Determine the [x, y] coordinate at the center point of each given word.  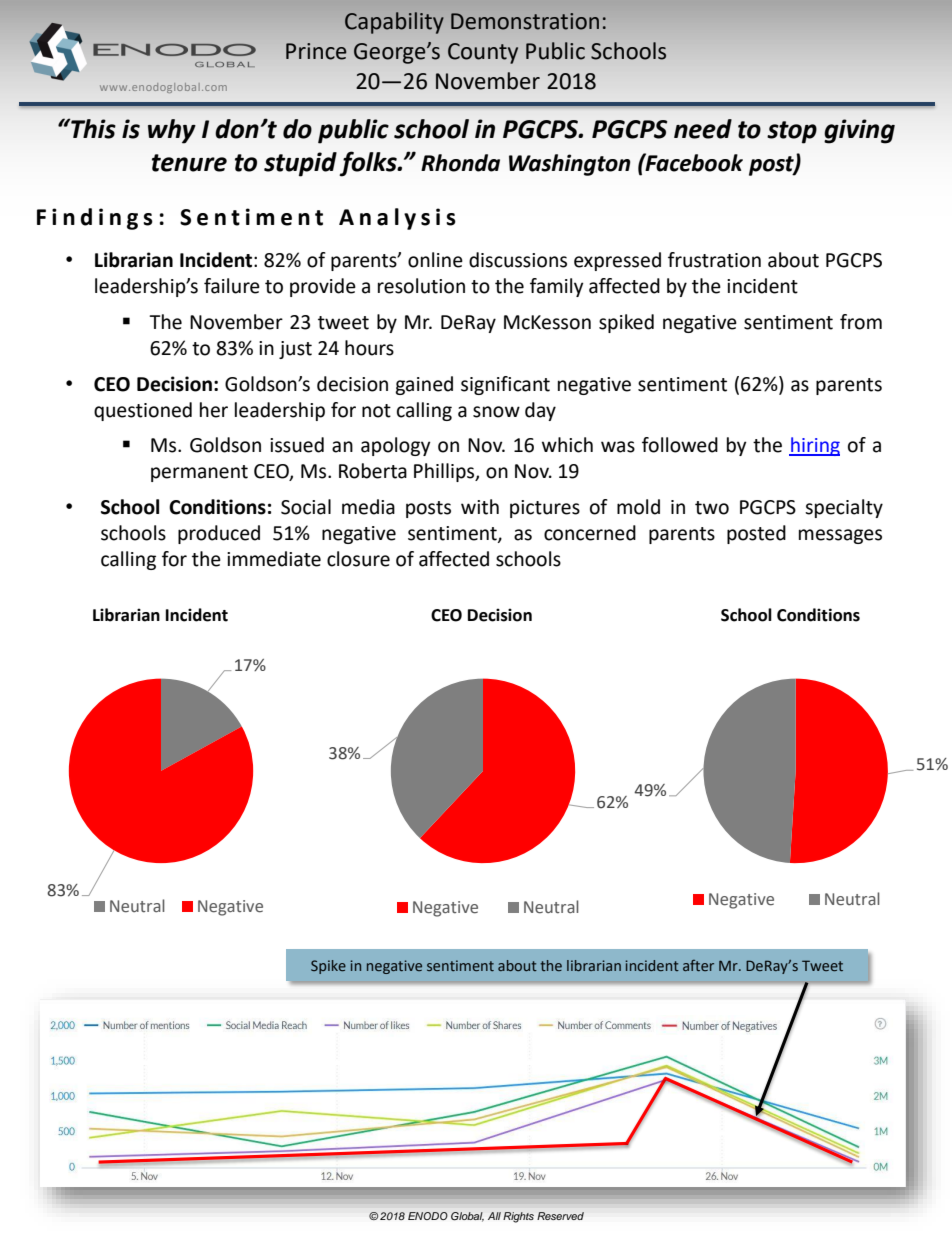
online [435, 260]
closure [358, 559]
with [480, 507]
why [172, 131]
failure [232, 286]
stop [792, 132]
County [483, 53]
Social [306, 507]
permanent [199, 473]
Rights [518, 1217]
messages [840, 536]
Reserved [560, 1216]
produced [219, 534]
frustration [714, 260]
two [712, 508]
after [698, 965]
